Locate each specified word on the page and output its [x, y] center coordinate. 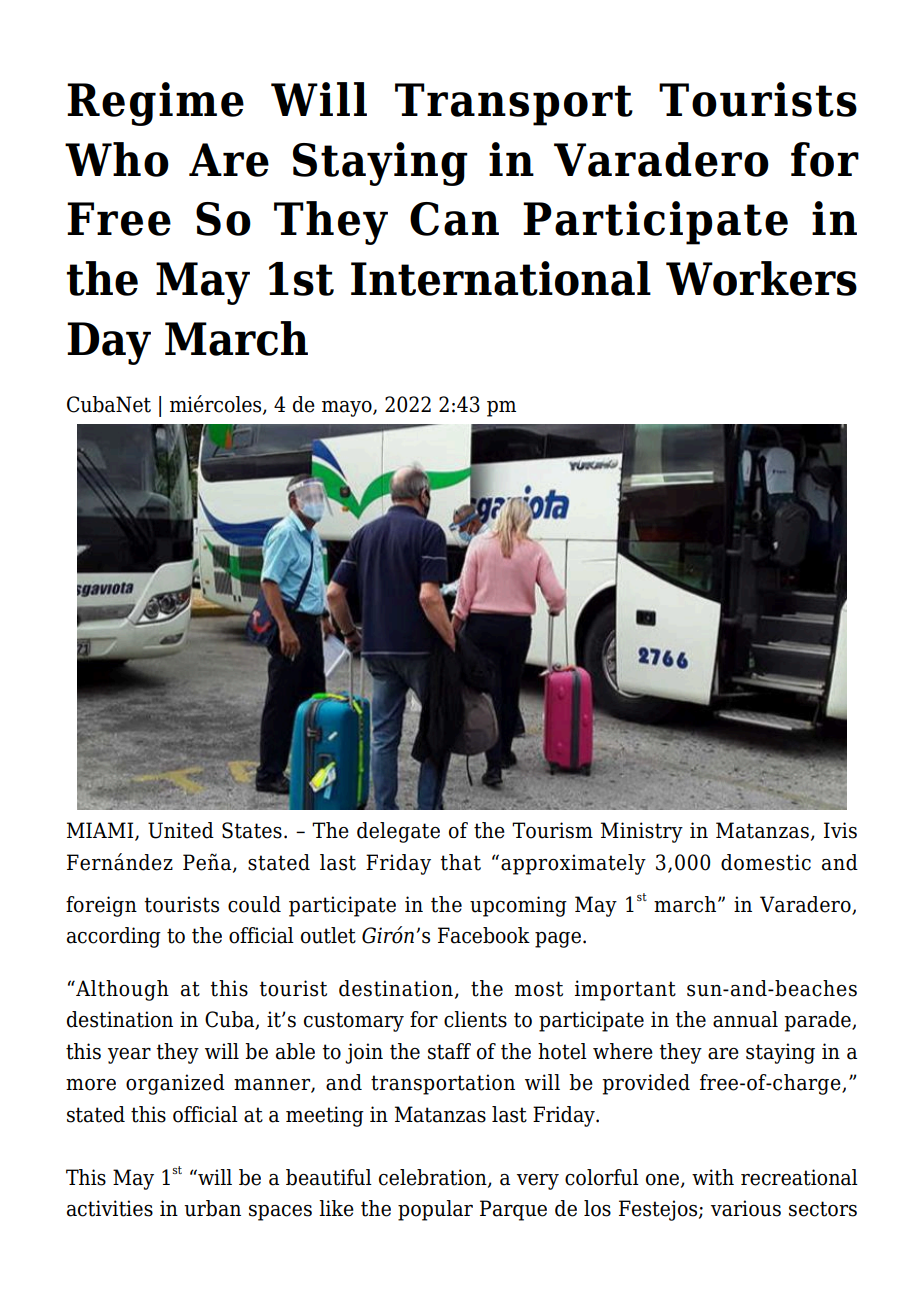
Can [454, 219]
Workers [761, 278]
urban [212, 1208]
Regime [155, 104]
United [181, 830]
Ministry [642, 832]
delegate [398, 832]
